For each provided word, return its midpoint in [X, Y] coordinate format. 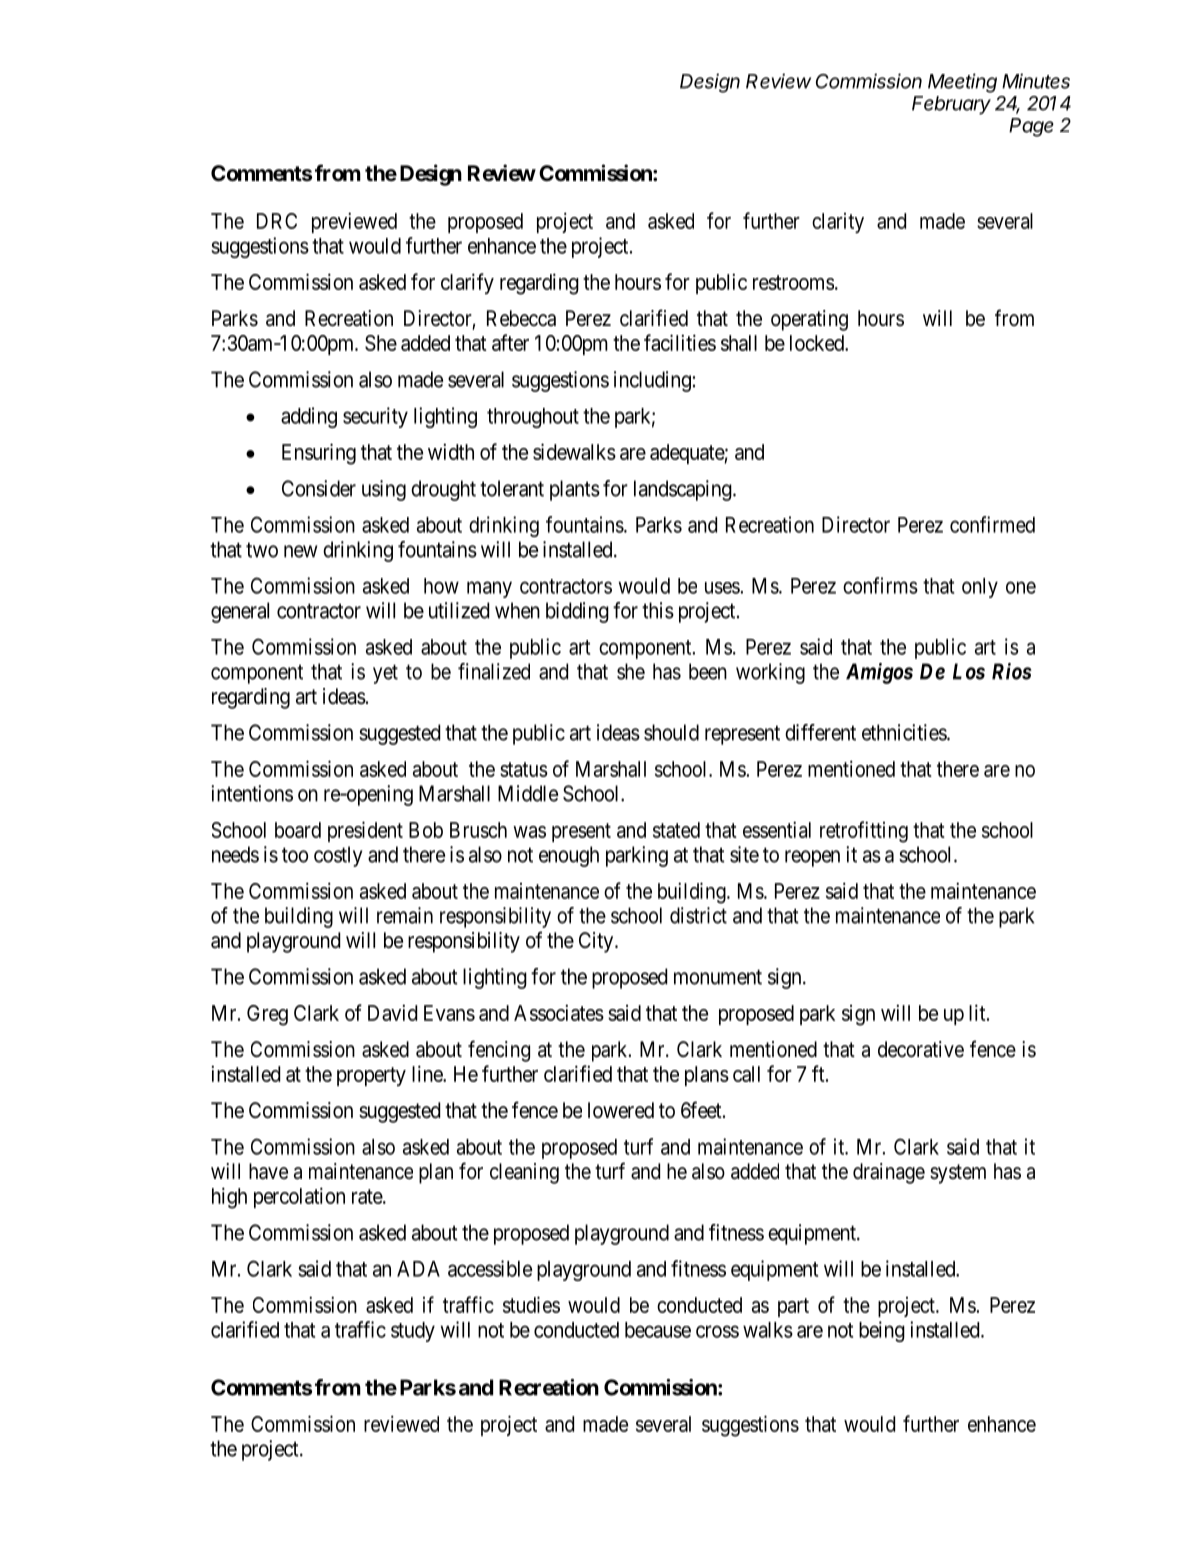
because [658, 1330]
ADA [418, 1269]
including [652, 381]
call [746, 1074]
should [671, 732]
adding [309, 417]
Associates [559, 1012]
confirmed [992, 524]
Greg [267, 1015]
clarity [838, 223]
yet [385, 674]
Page [1031, 127]
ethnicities [905, 732]
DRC [277, 221]
